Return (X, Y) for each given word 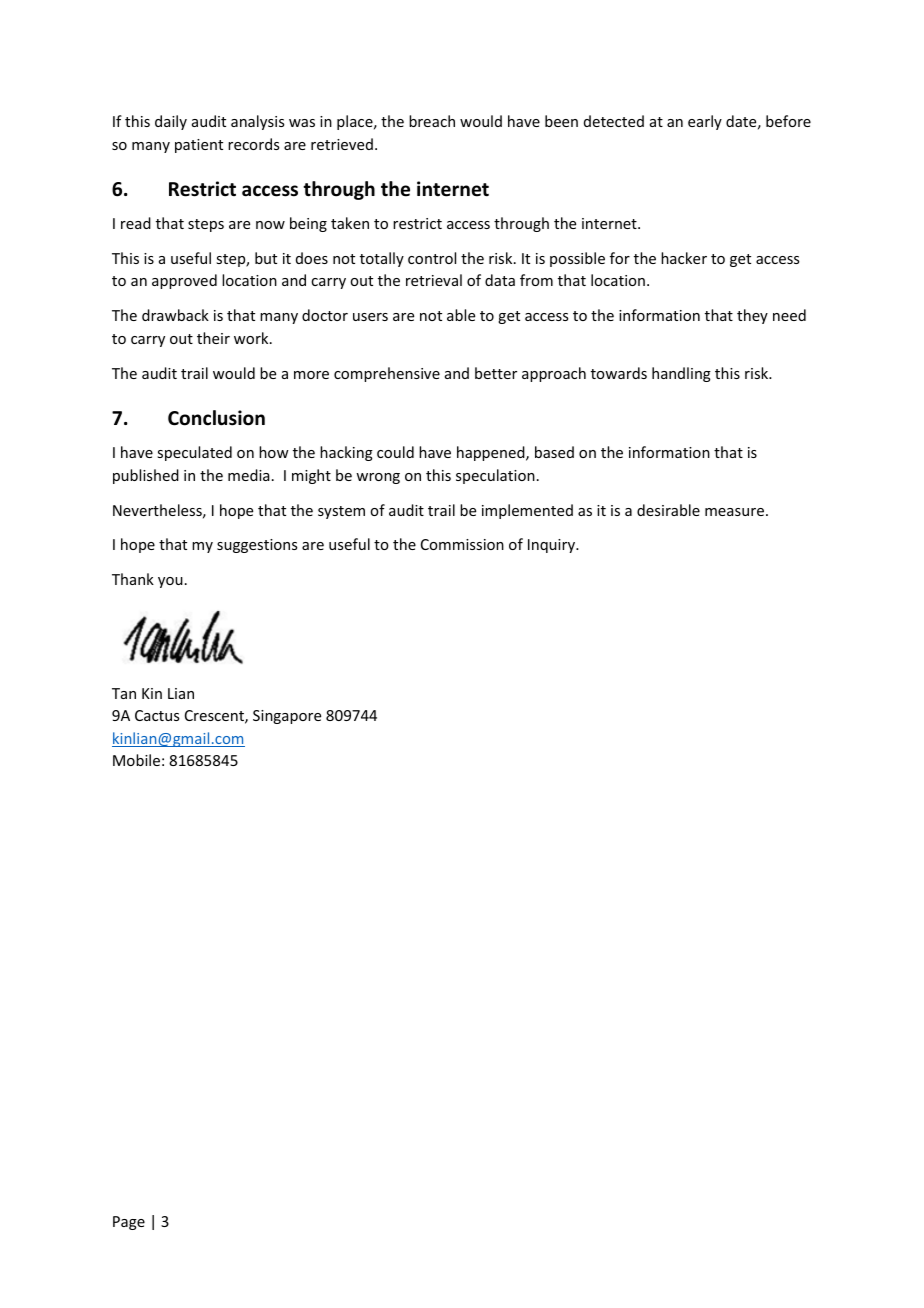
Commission (462, 544)
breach (432, 121)
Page (129, 1223)
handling (681, 374)
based (554, 452)
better (496, 373)
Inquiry (553, 546)
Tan (124, 693)
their (213, 338)
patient (199, 146)
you (170, 582)
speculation (495, 476)
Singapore (287, 717)
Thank (133, 579)
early (705, 122)
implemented (527, 511)
